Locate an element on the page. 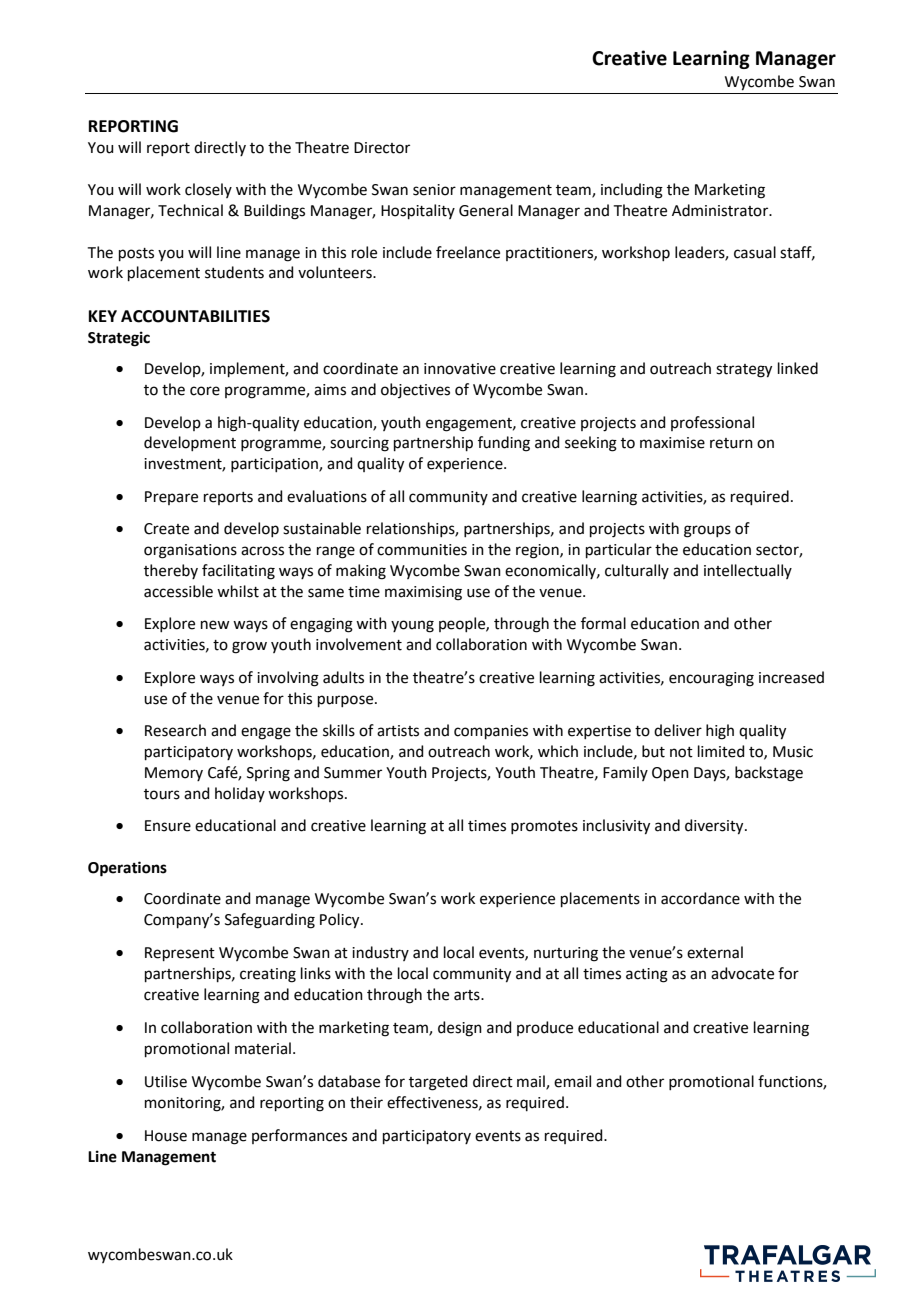  groups is located at coordinates (707, 531).
